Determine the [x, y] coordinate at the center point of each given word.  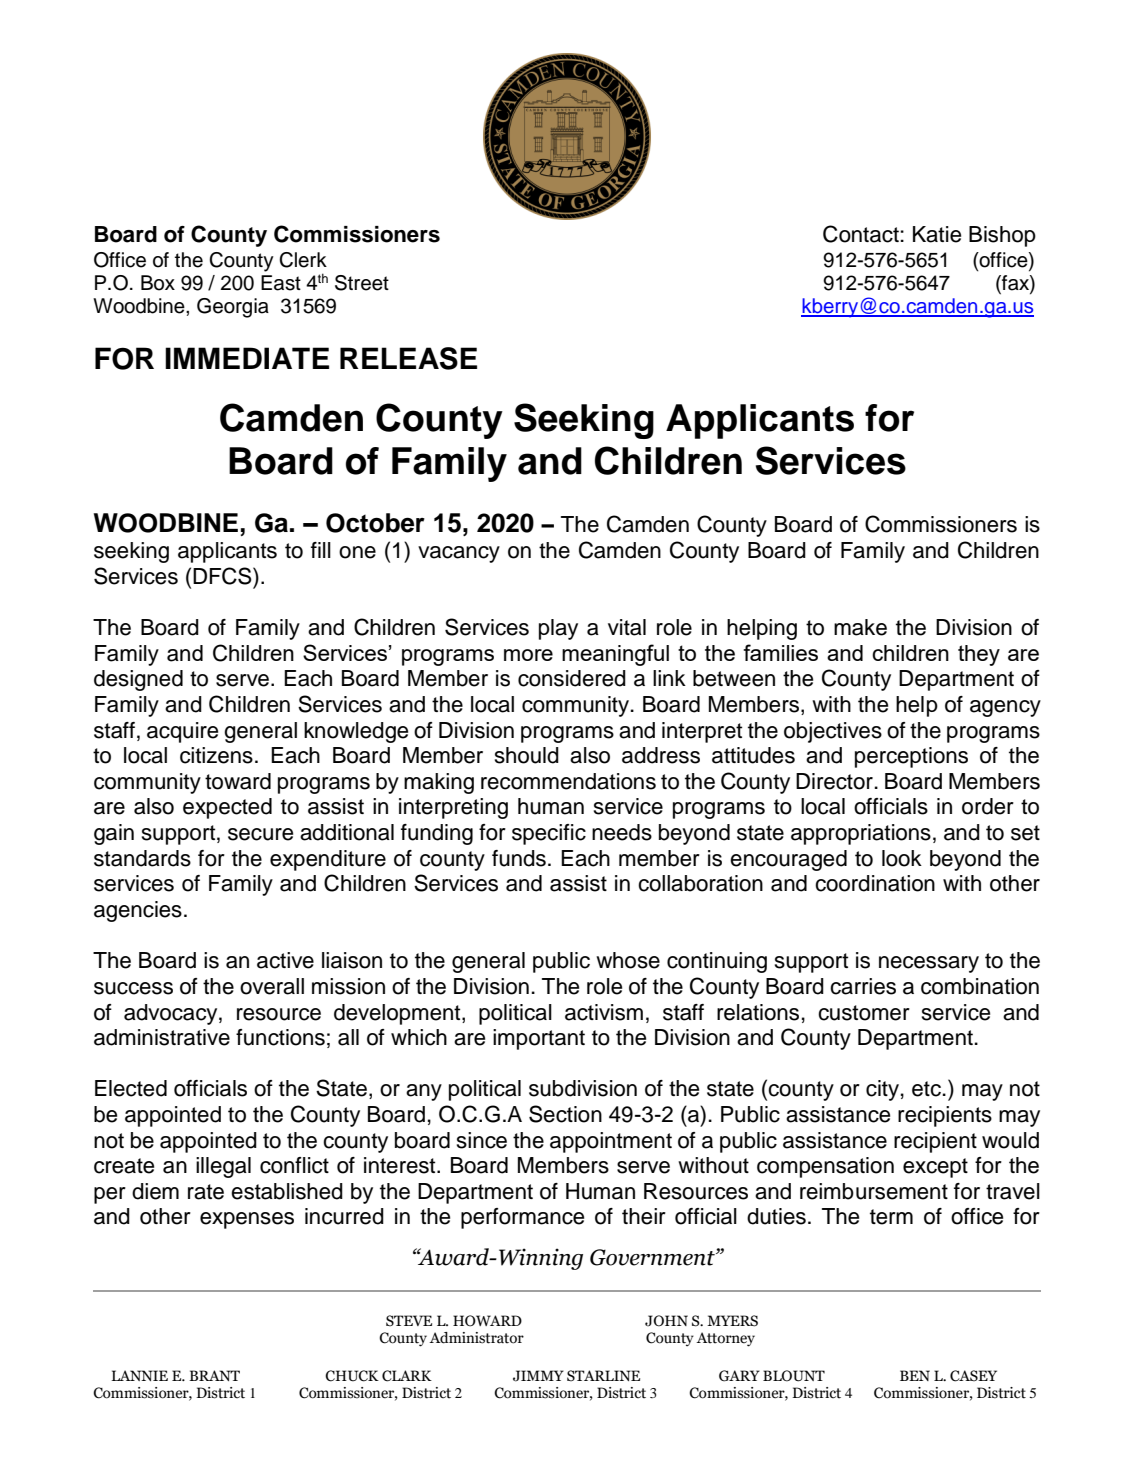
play [558, 629]
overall [272, 986]
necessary [929, 964]
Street [362, 283]
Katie [937, 234]
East [281, 283]
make [860, 627]
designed [138, 680]
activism [604, 1012]
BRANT [214, 1375]
